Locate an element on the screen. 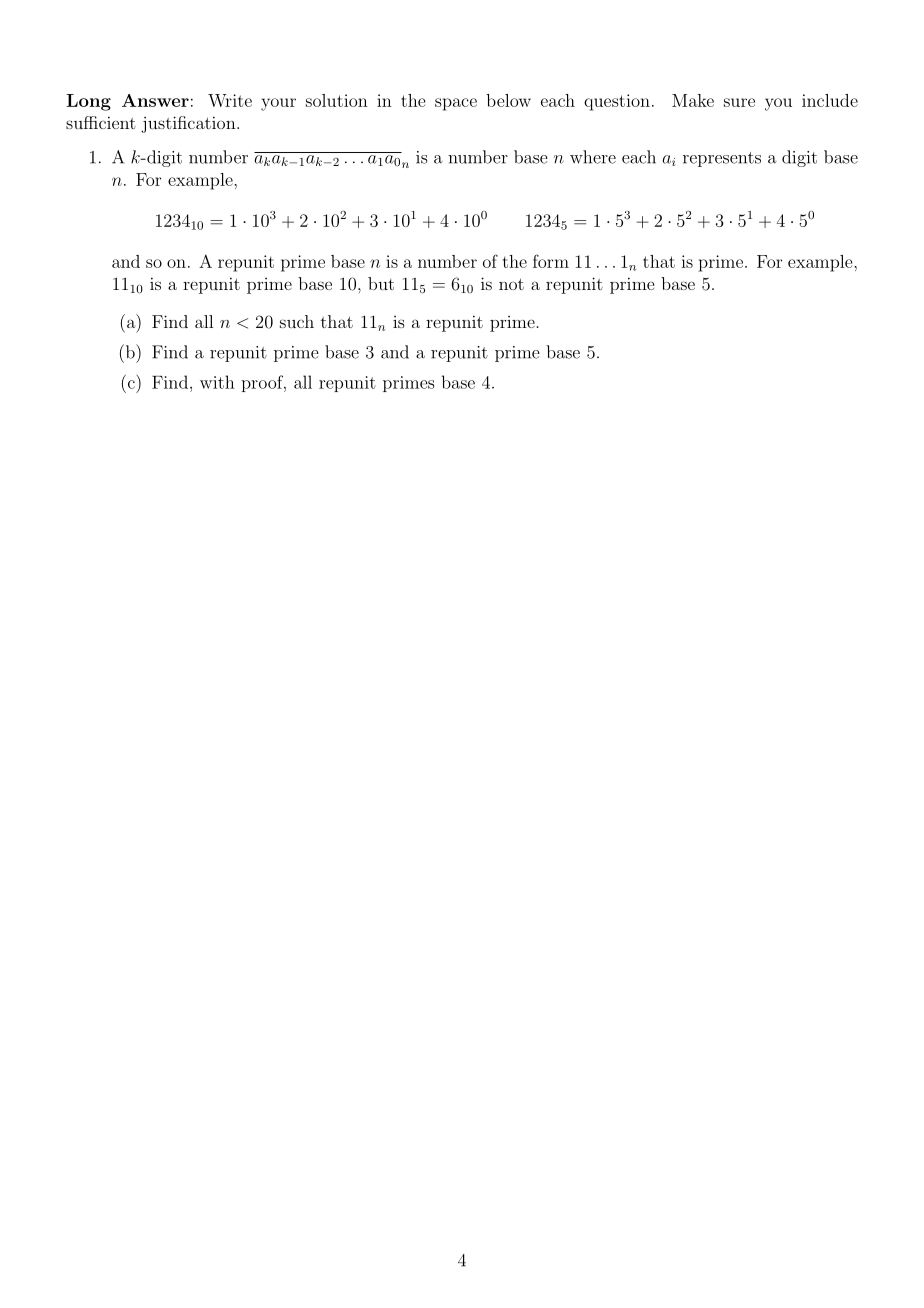 The width and height of the screenshot is (924, 1308). where is located at coordinates (593, 157).
